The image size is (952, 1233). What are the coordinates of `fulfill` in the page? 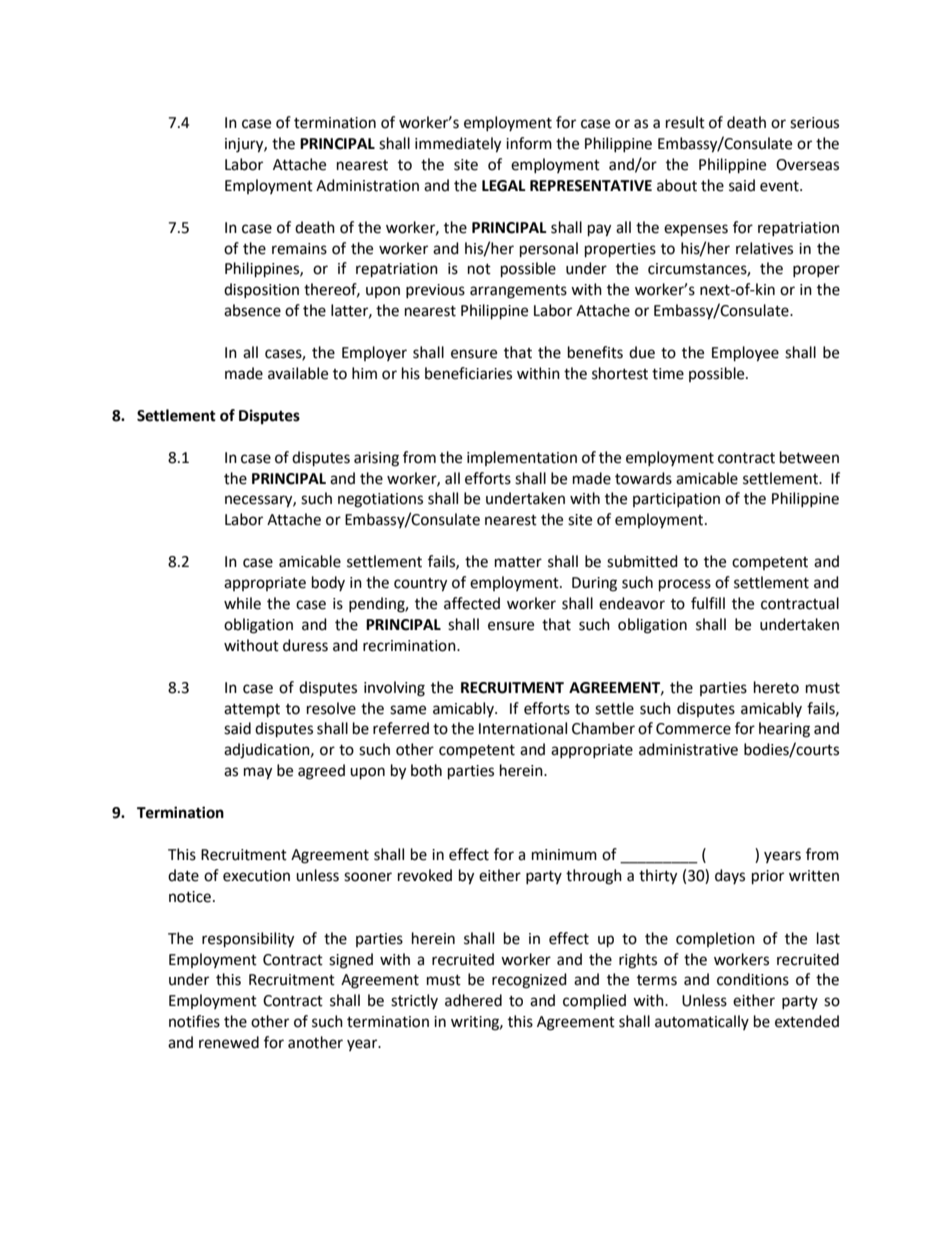 It's located at (708, 603).
